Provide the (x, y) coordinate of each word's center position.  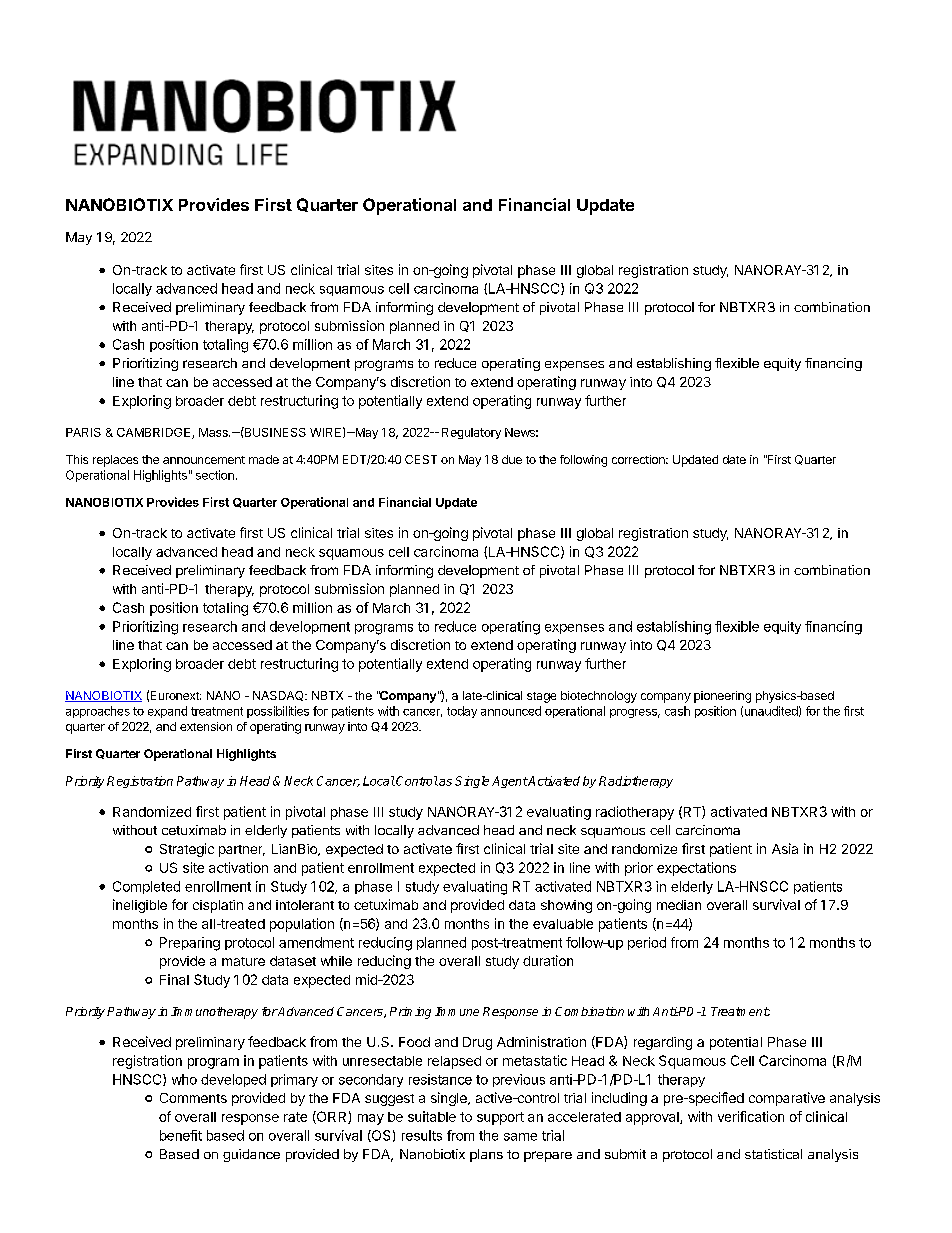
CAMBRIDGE (155, 433)
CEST (421, 459)
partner (242, 851)
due (512, 459)
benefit (181, 1135)
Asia (785, 848)
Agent (510, 782)
